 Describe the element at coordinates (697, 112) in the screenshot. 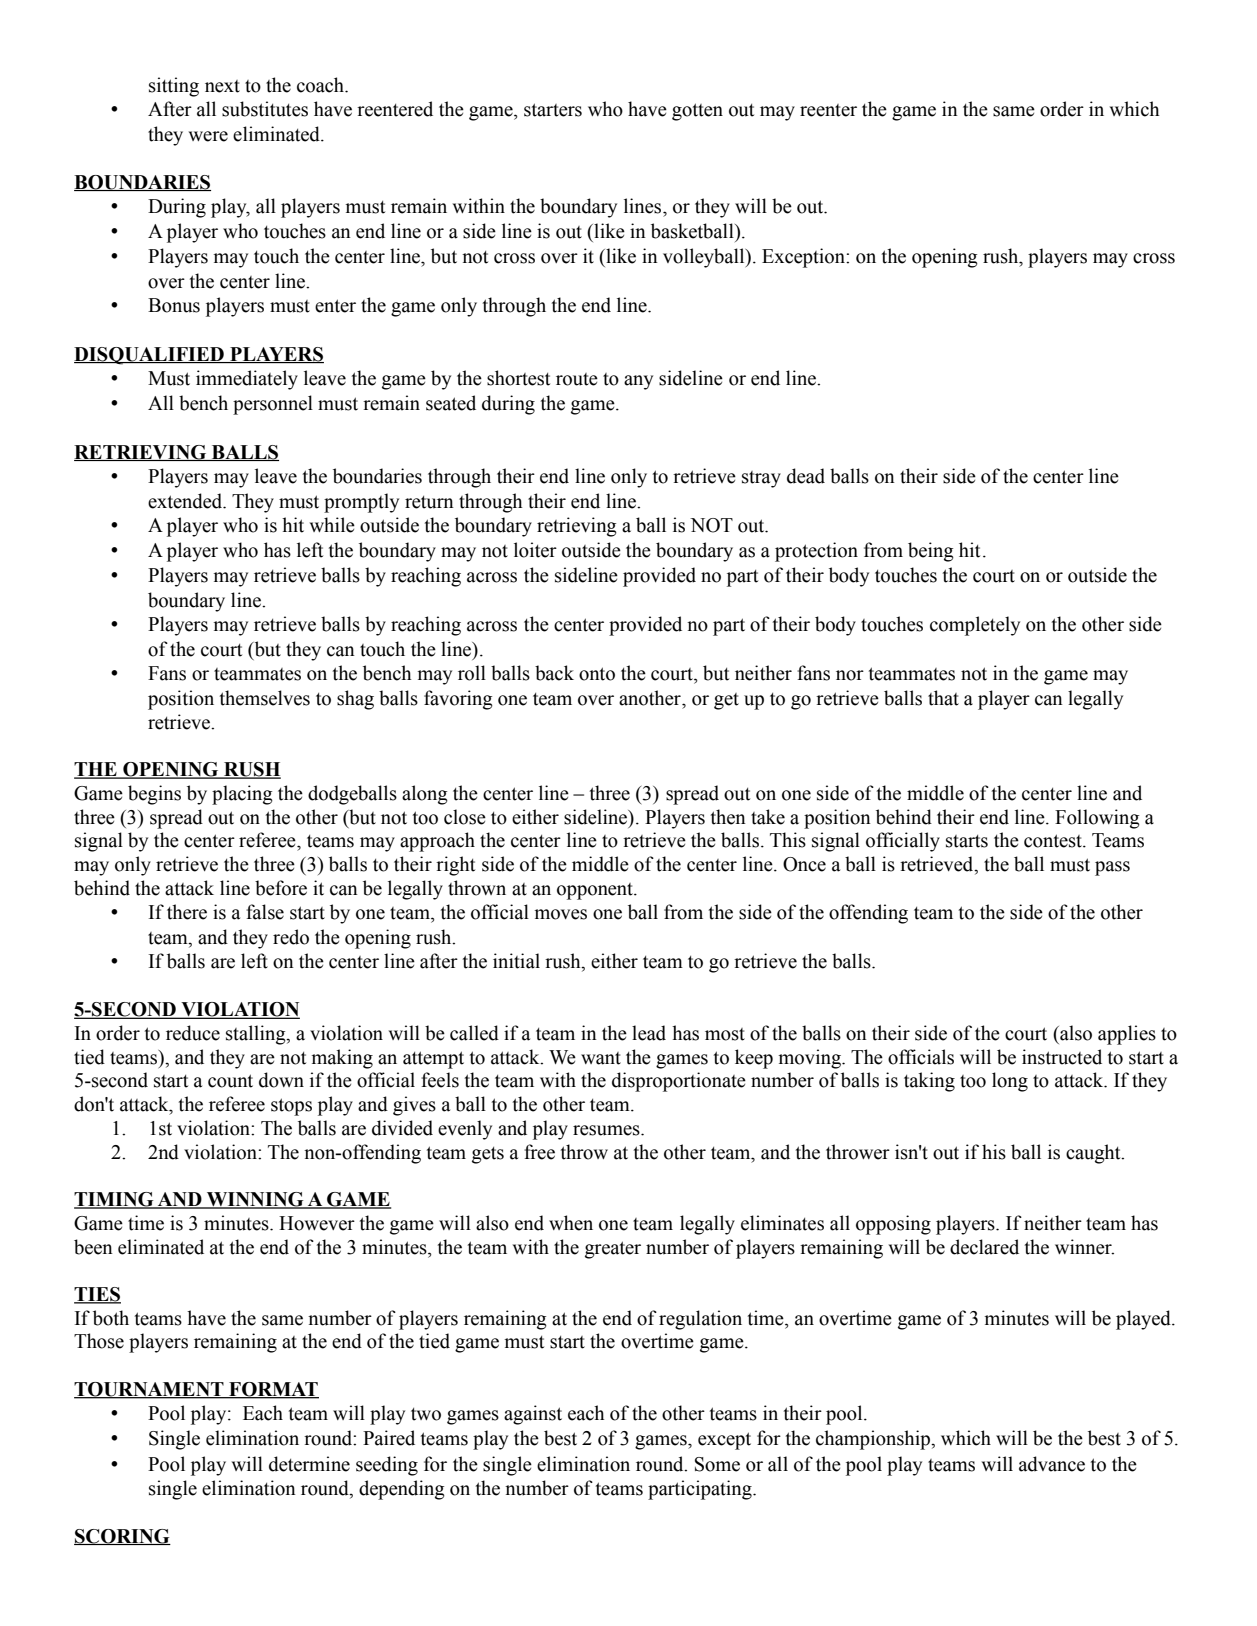

I see `gotten` at that location.
